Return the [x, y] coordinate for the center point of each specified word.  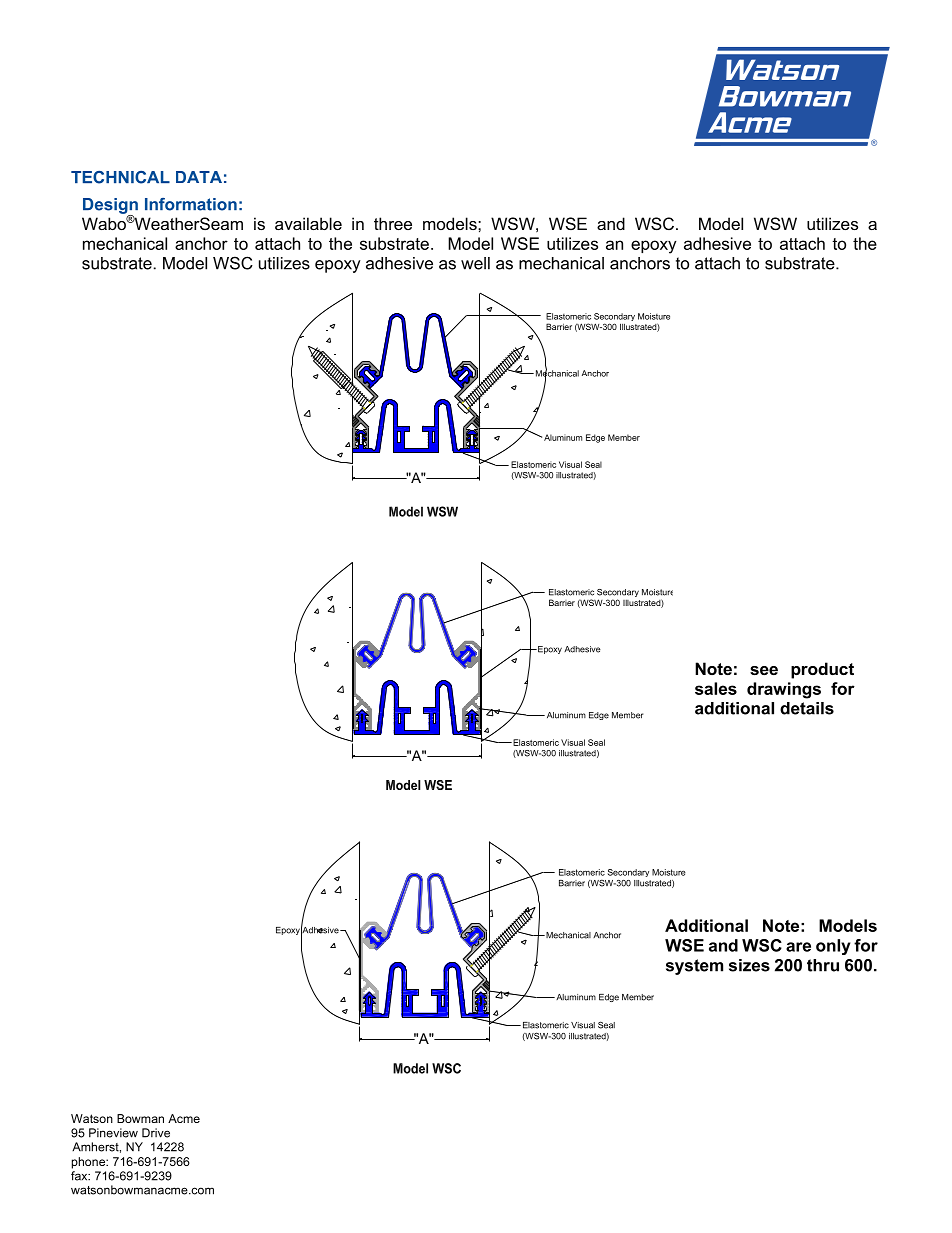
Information [191, 204]
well [475, 263]
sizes [749, 965]
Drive [156, 1133]
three [393, 223]
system [694, 967]
